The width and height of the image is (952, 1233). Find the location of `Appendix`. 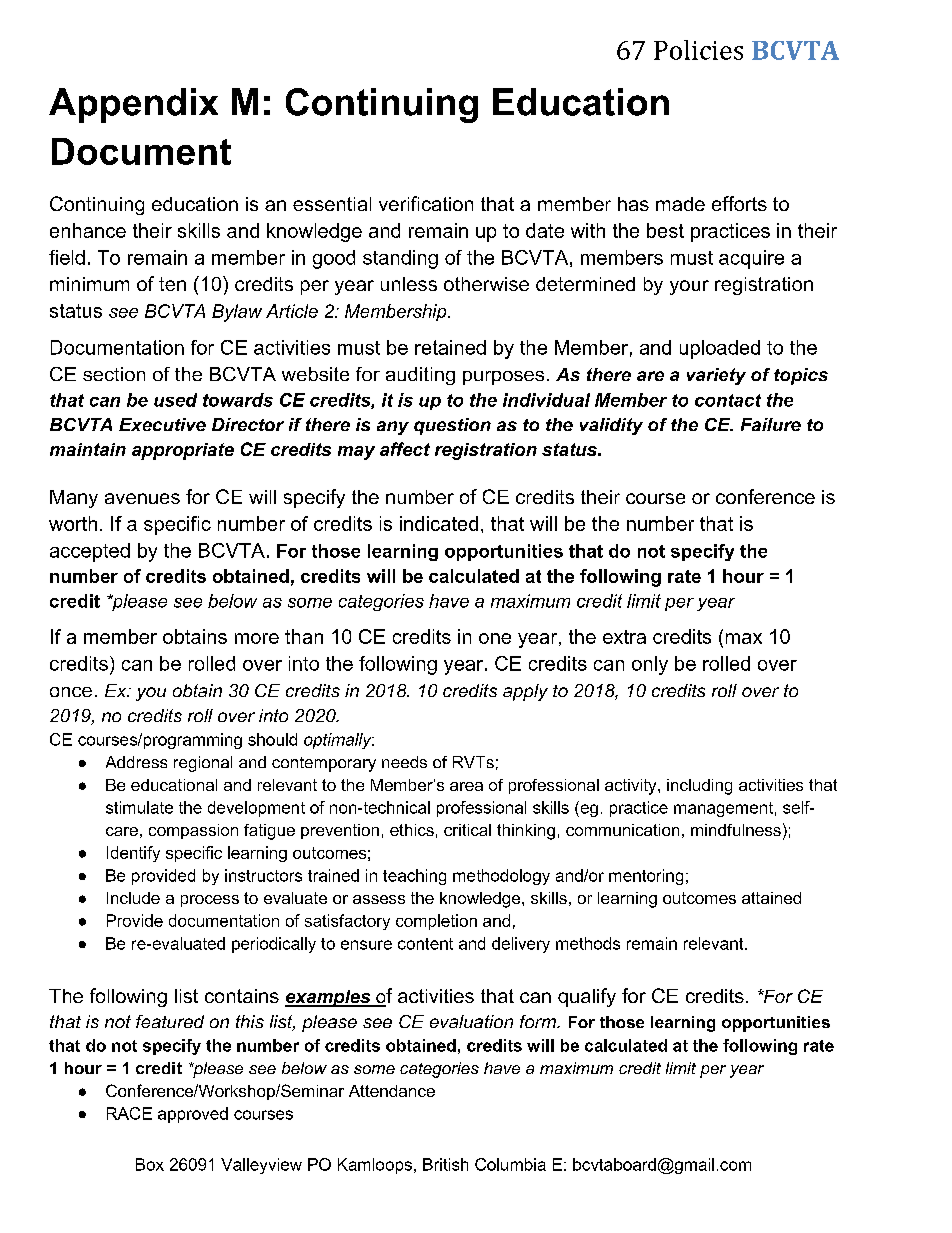

Appendix is located at coordinates (133, 105).
